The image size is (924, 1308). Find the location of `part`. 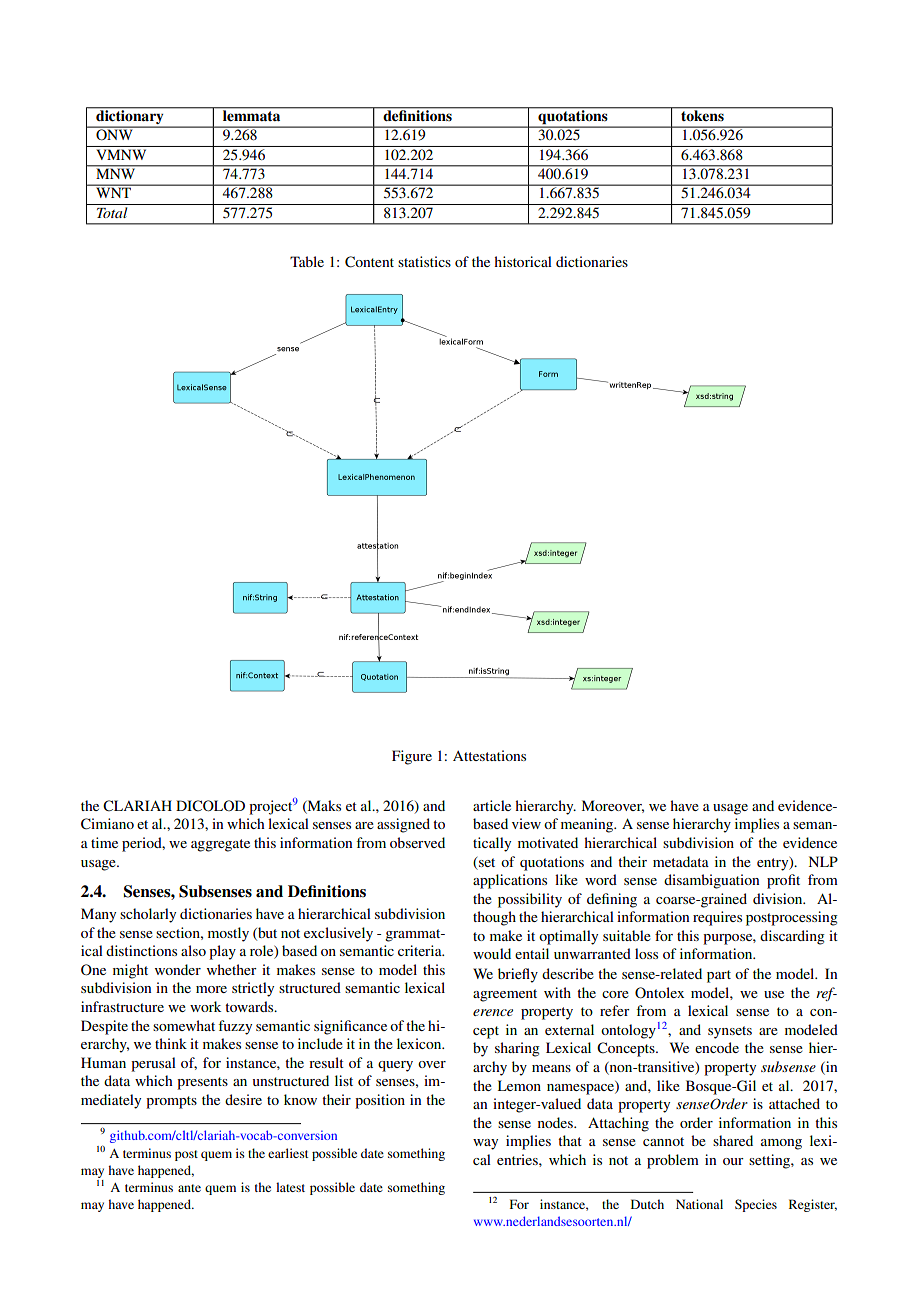

part is located at coordinates (719, 976).
